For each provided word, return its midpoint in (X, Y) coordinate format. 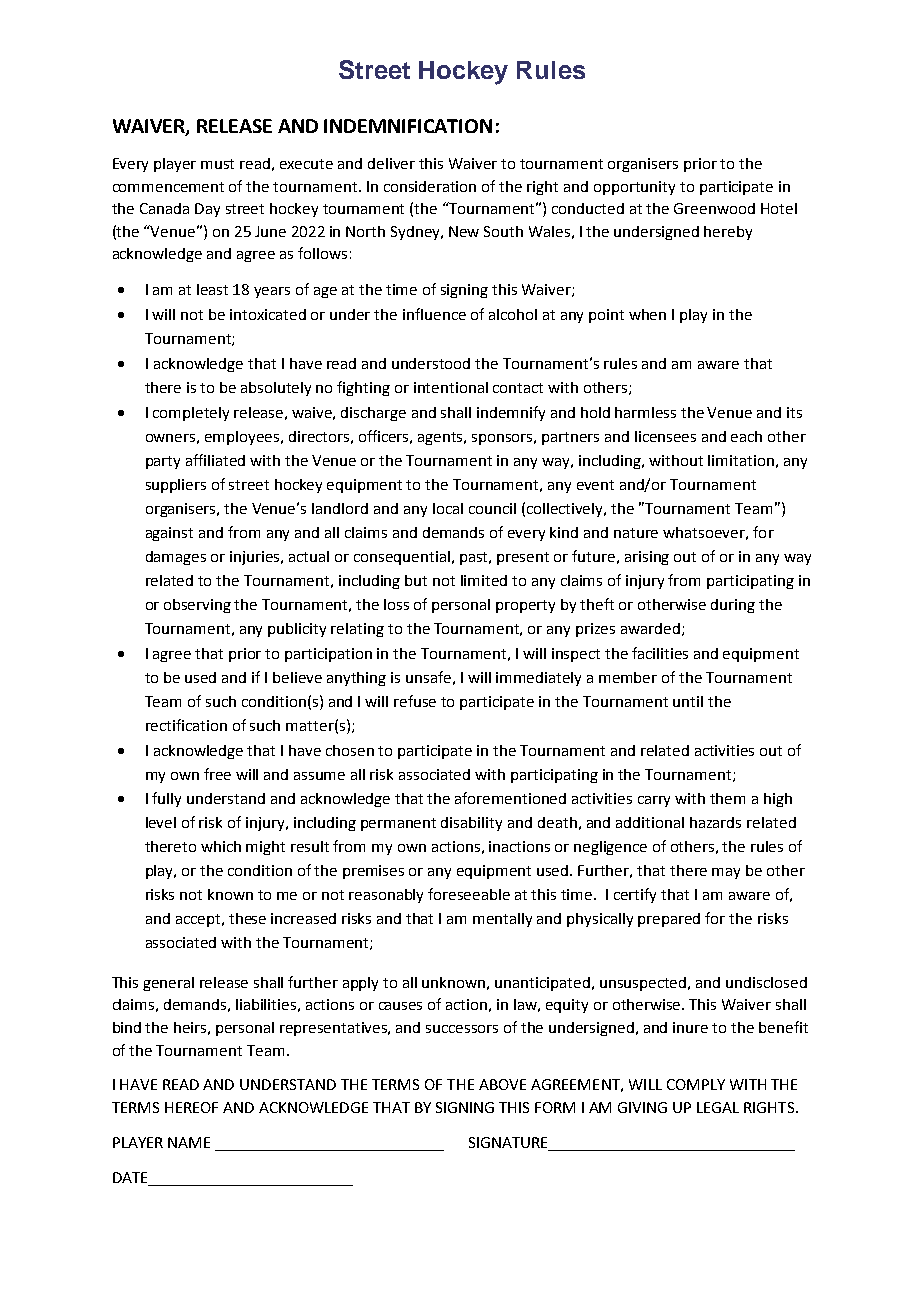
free (217, 774)
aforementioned (510, 798)
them (727, 798)
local (448, 508)
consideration (430, 186)
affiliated (215, 460)
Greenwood (714, 208)
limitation (741, 460)
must (217, 164)
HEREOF (191, 1107)
